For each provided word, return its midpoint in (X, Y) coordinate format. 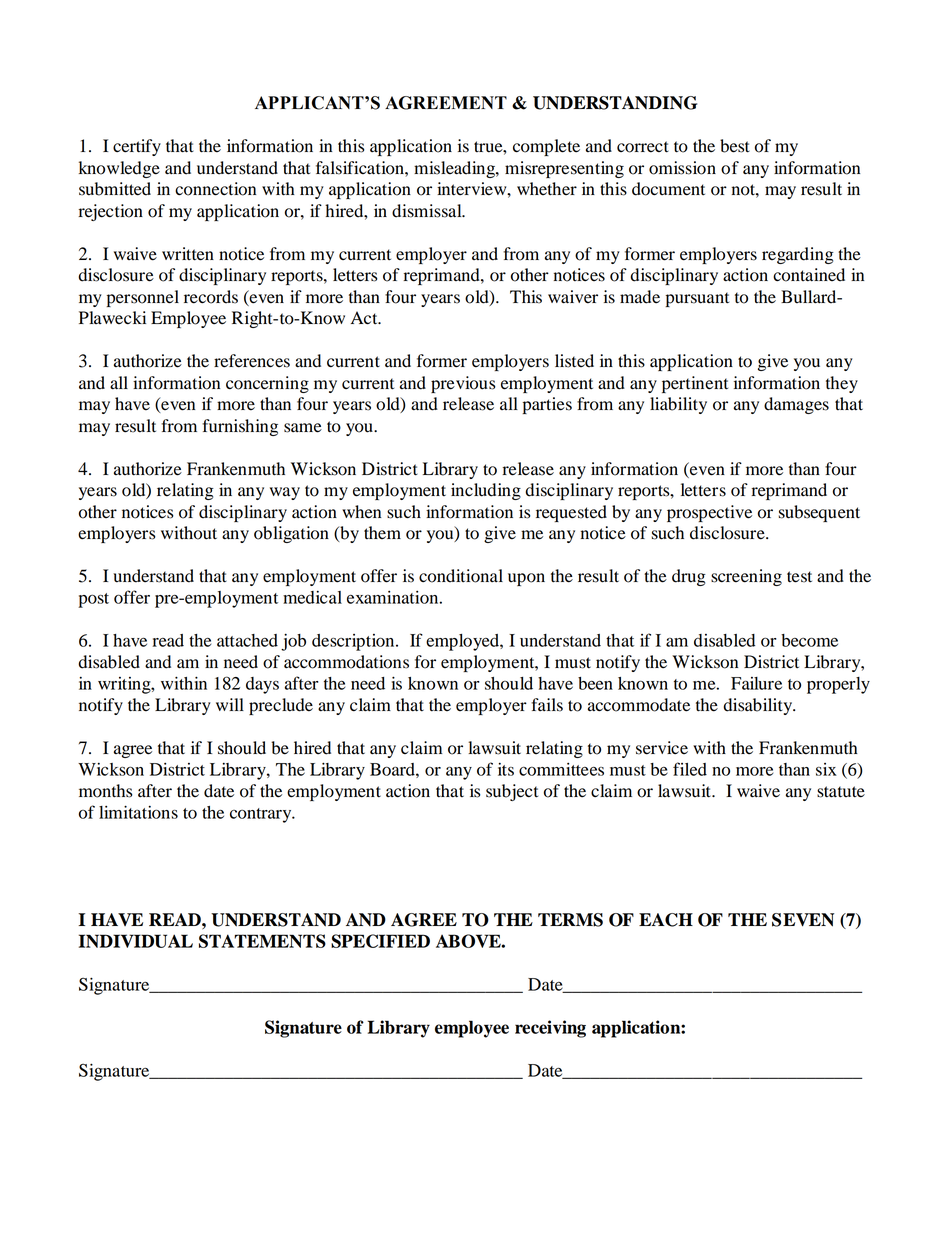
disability (759, 706)
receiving (550, 1029)
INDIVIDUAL (136, 941)
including (486, 491)
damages (796, 405)
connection (215, 189)
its (506, 769)
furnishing (240, 427)
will (230, 704)
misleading (455, 169)
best (735, 146)
